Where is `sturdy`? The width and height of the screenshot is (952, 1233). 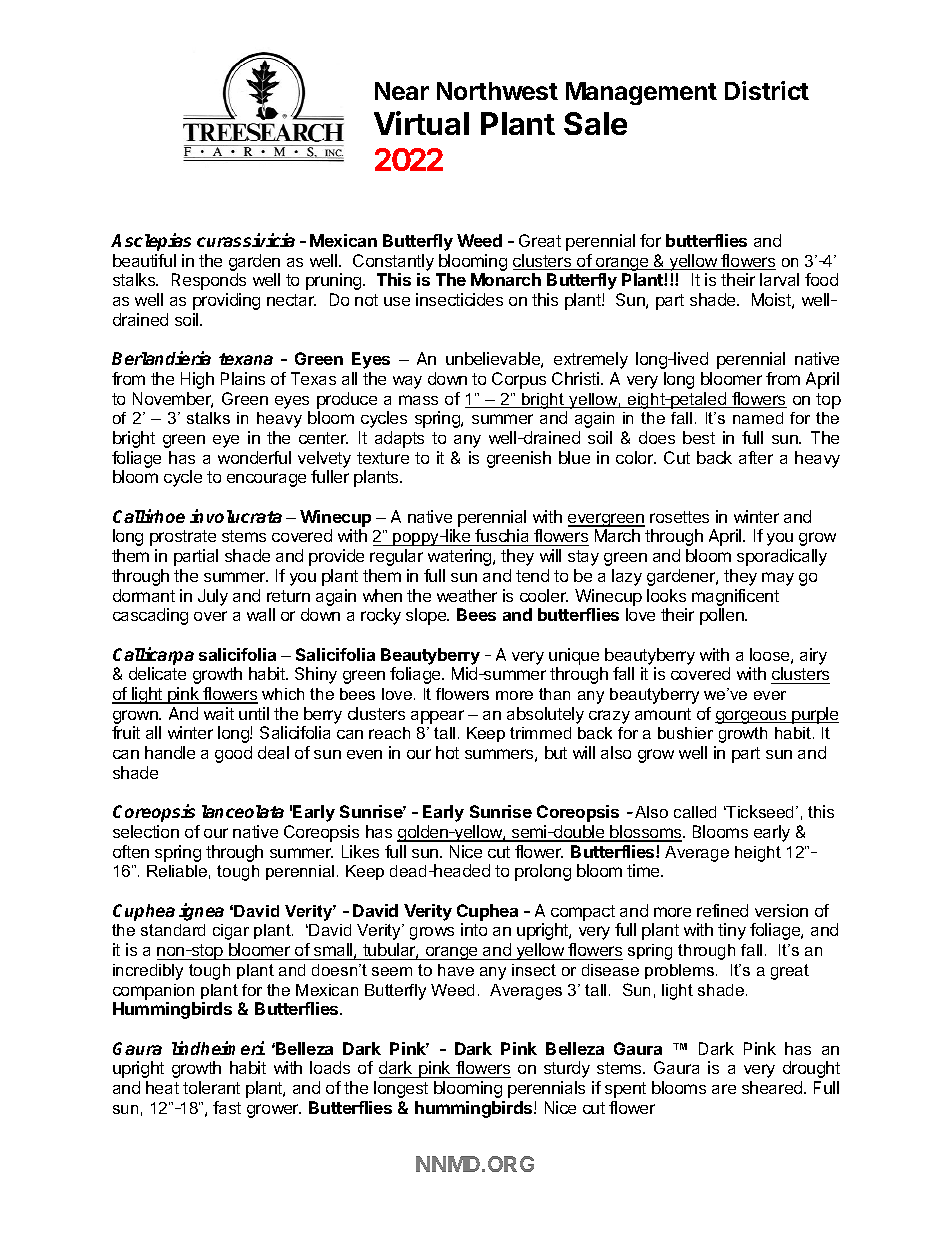 sturdy is located at coordinates (567, 1069).
